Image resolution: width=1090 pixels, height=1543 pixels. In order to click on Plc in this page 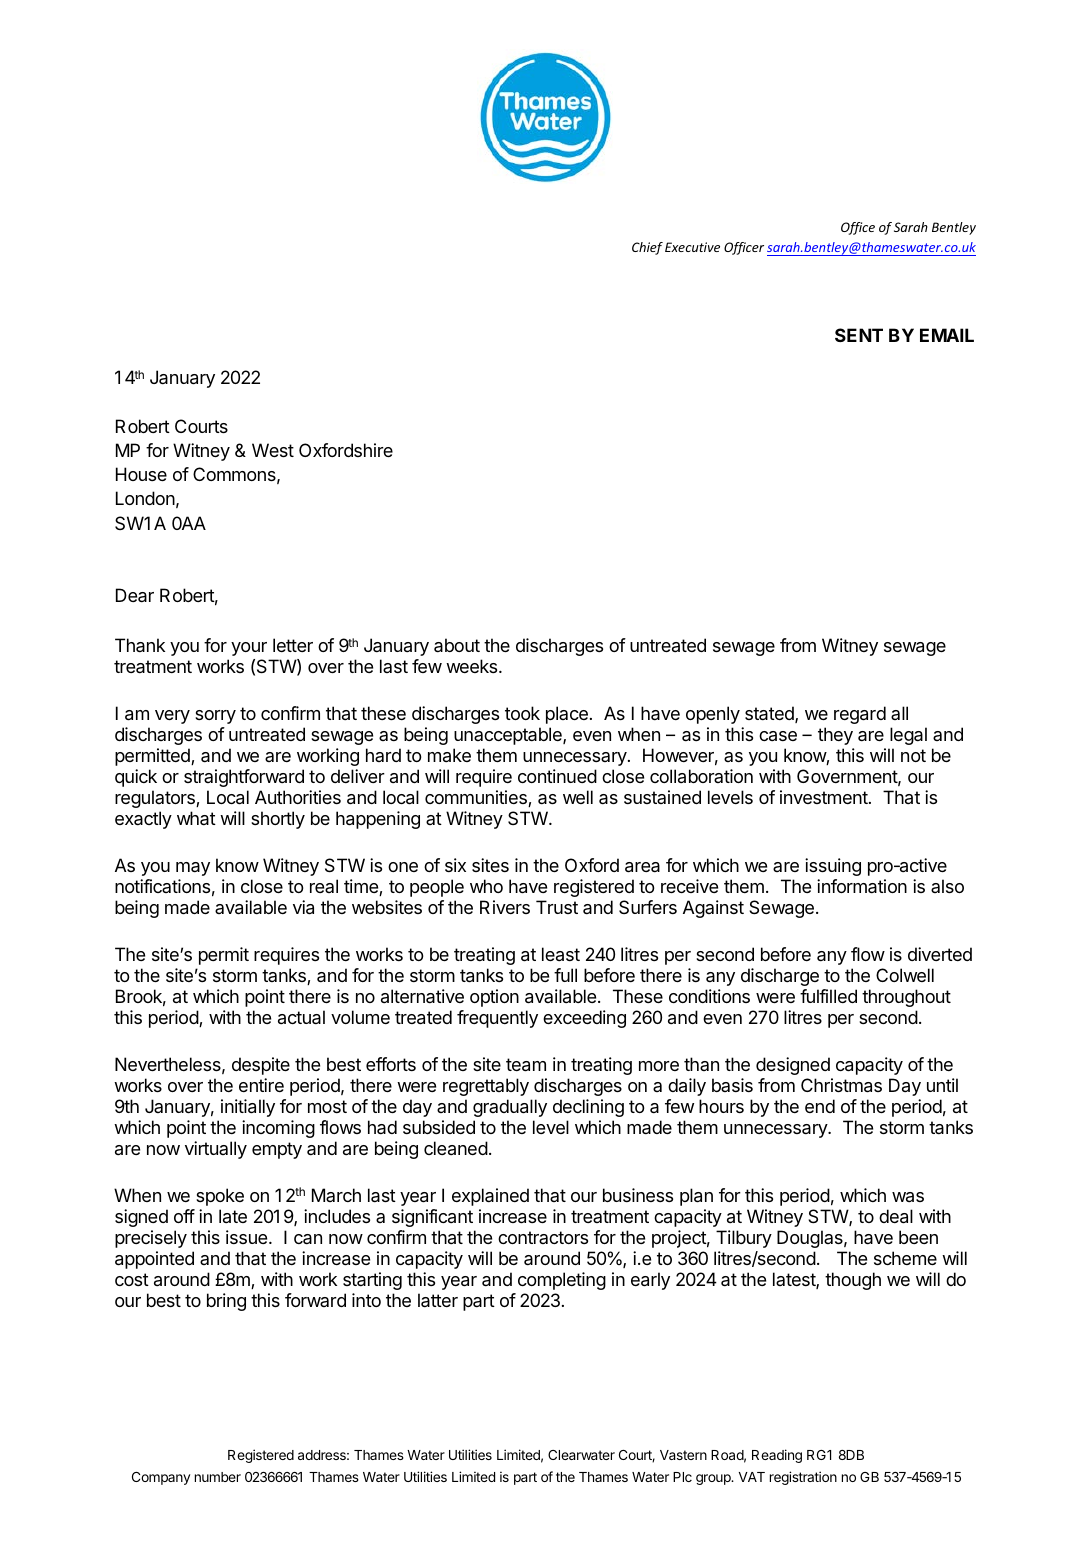, I will do `click(682, 1477)`.
